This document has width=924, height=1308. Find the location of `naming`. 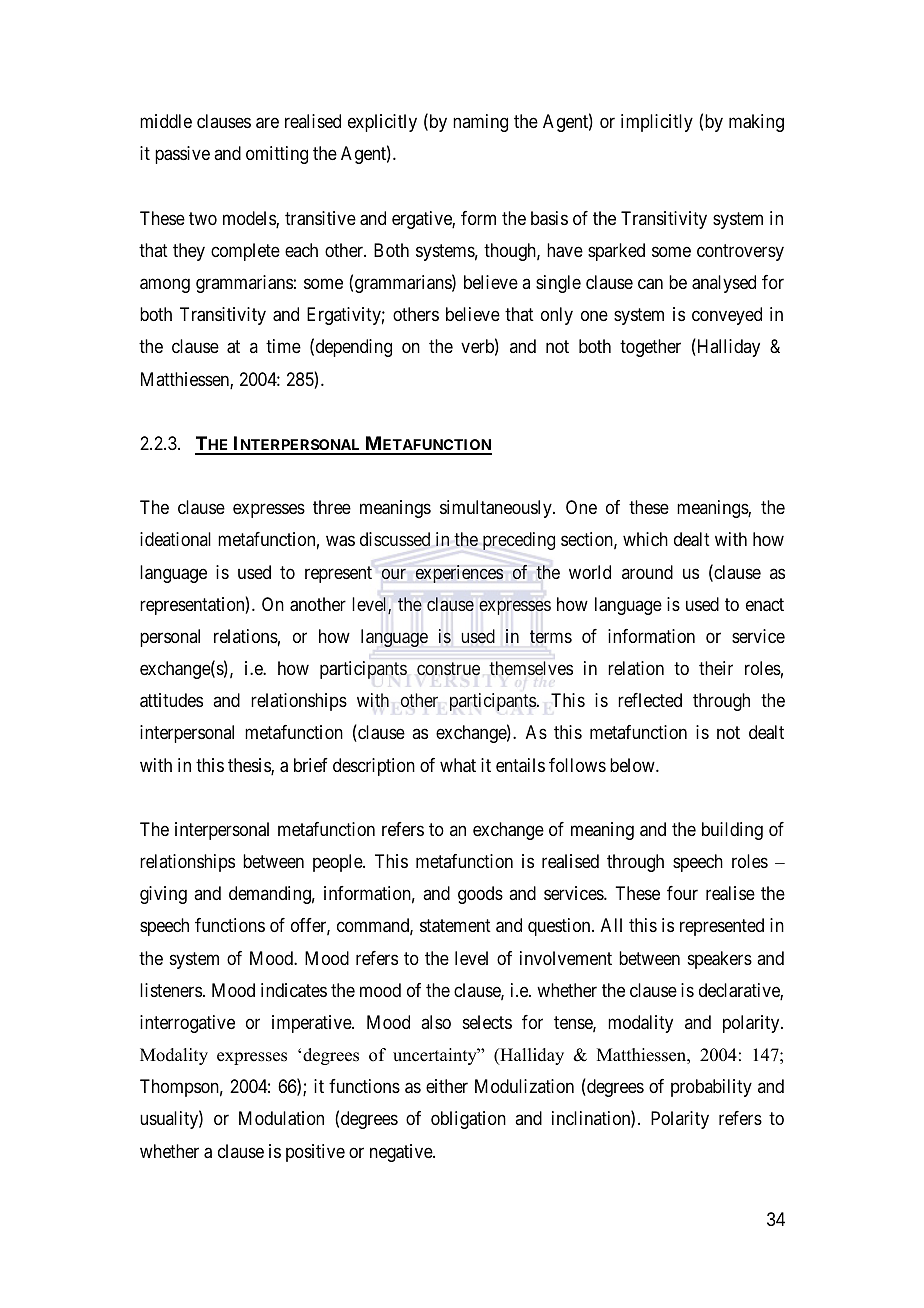

naming is located at coordinates (480, 123).
